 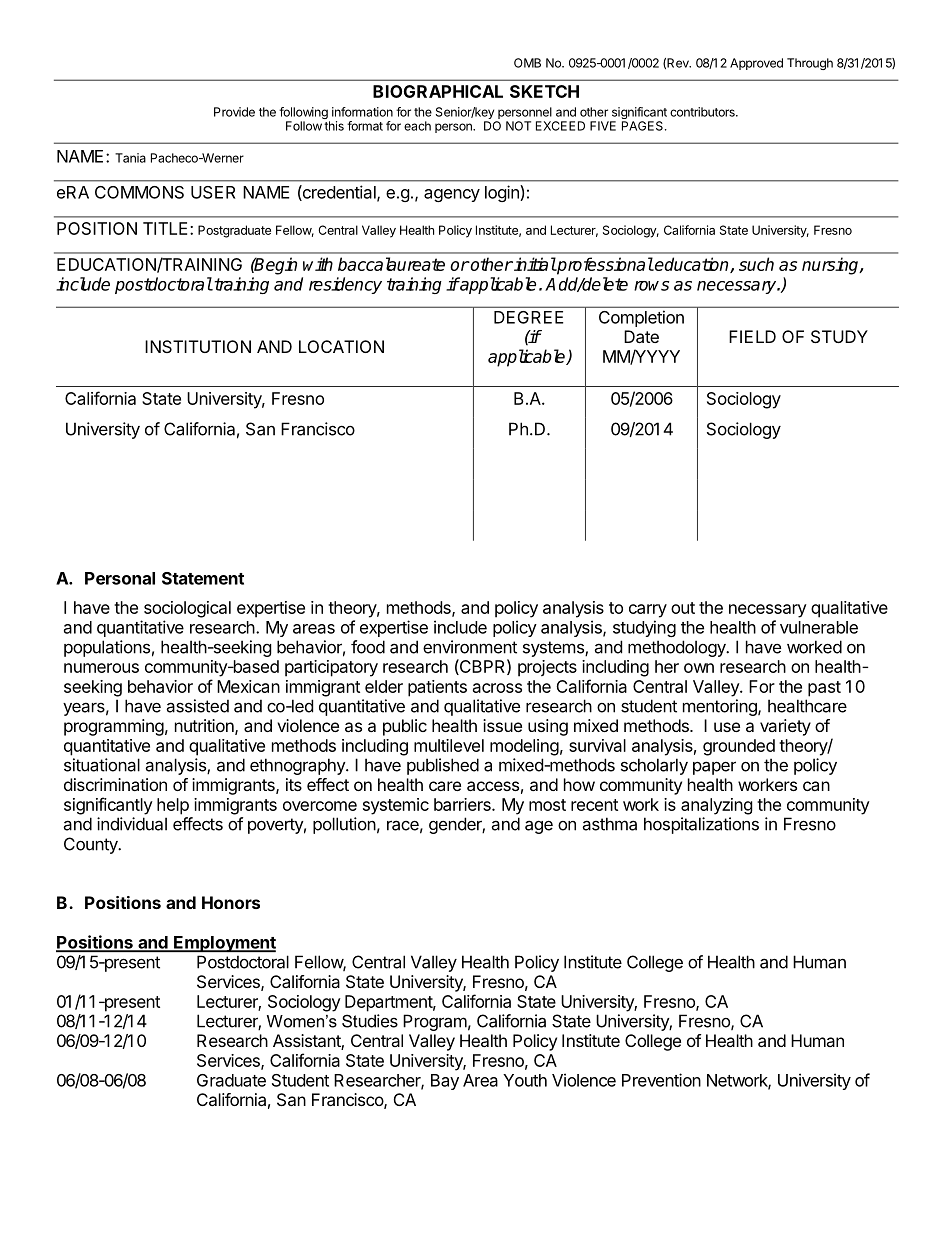 What do you see at coordinates (438, 91) in the screenshot?
I see `BIOGRAPHICAL` at bounding box center [438, 91].
